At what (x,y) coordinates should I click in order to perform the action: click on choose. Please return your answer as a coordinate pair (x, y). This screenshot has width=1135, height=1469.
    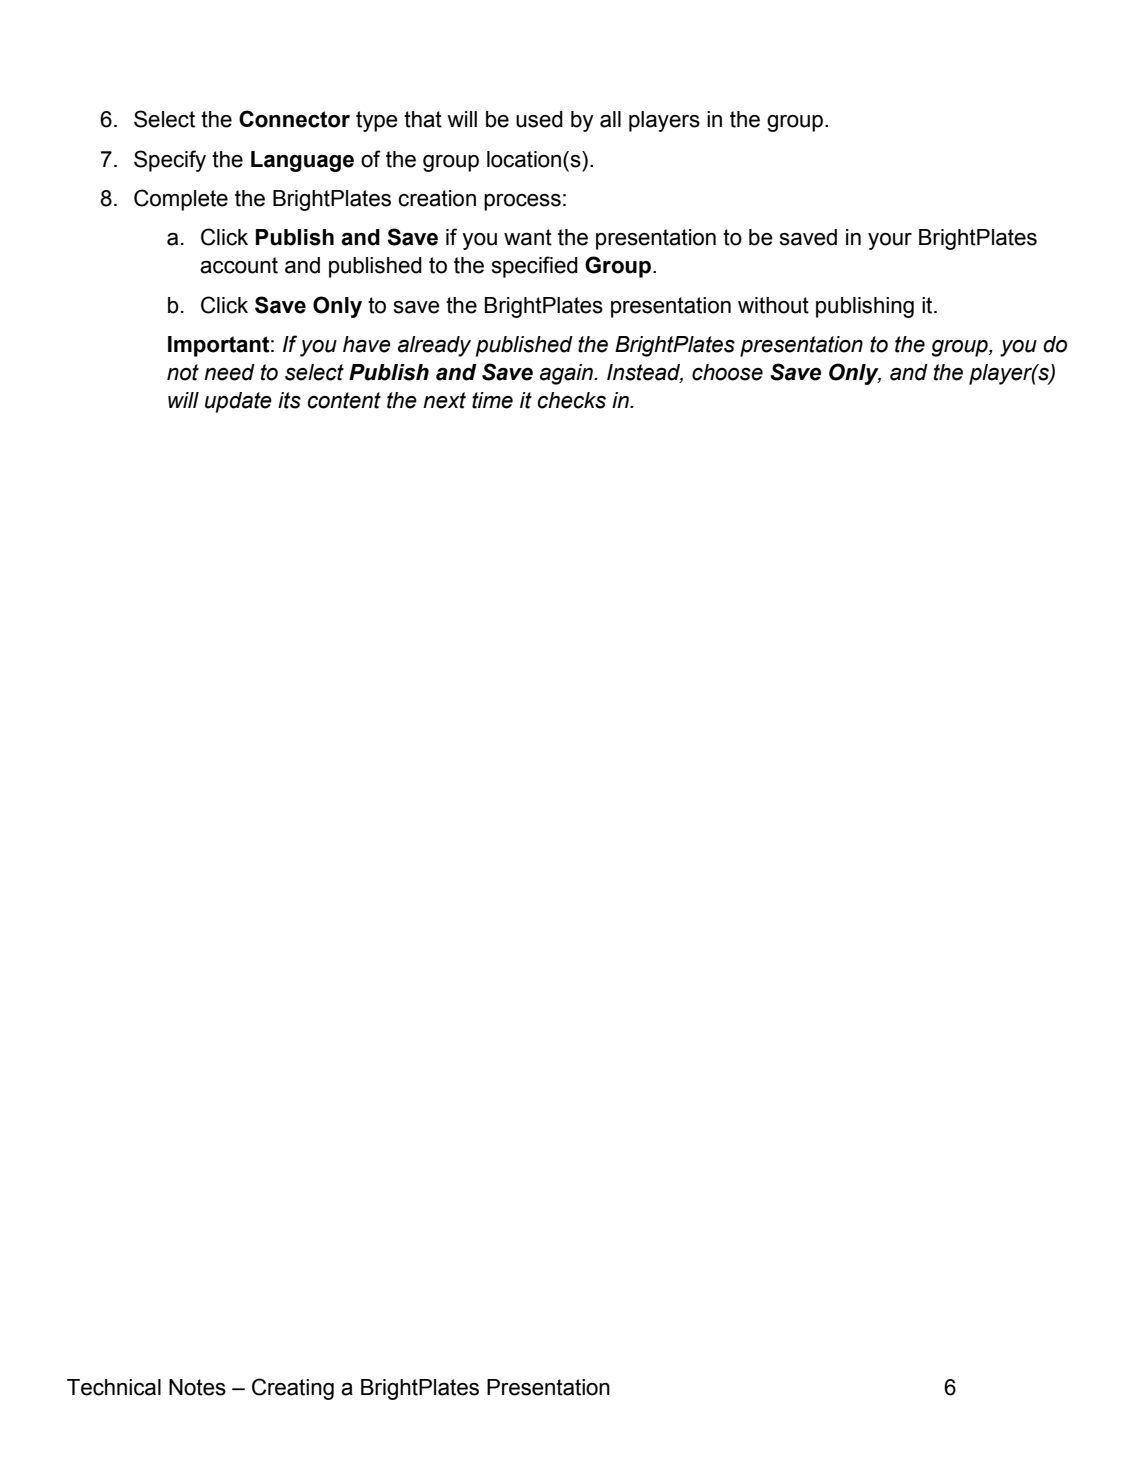
    Looking at the image, I should click on (727, 372).
